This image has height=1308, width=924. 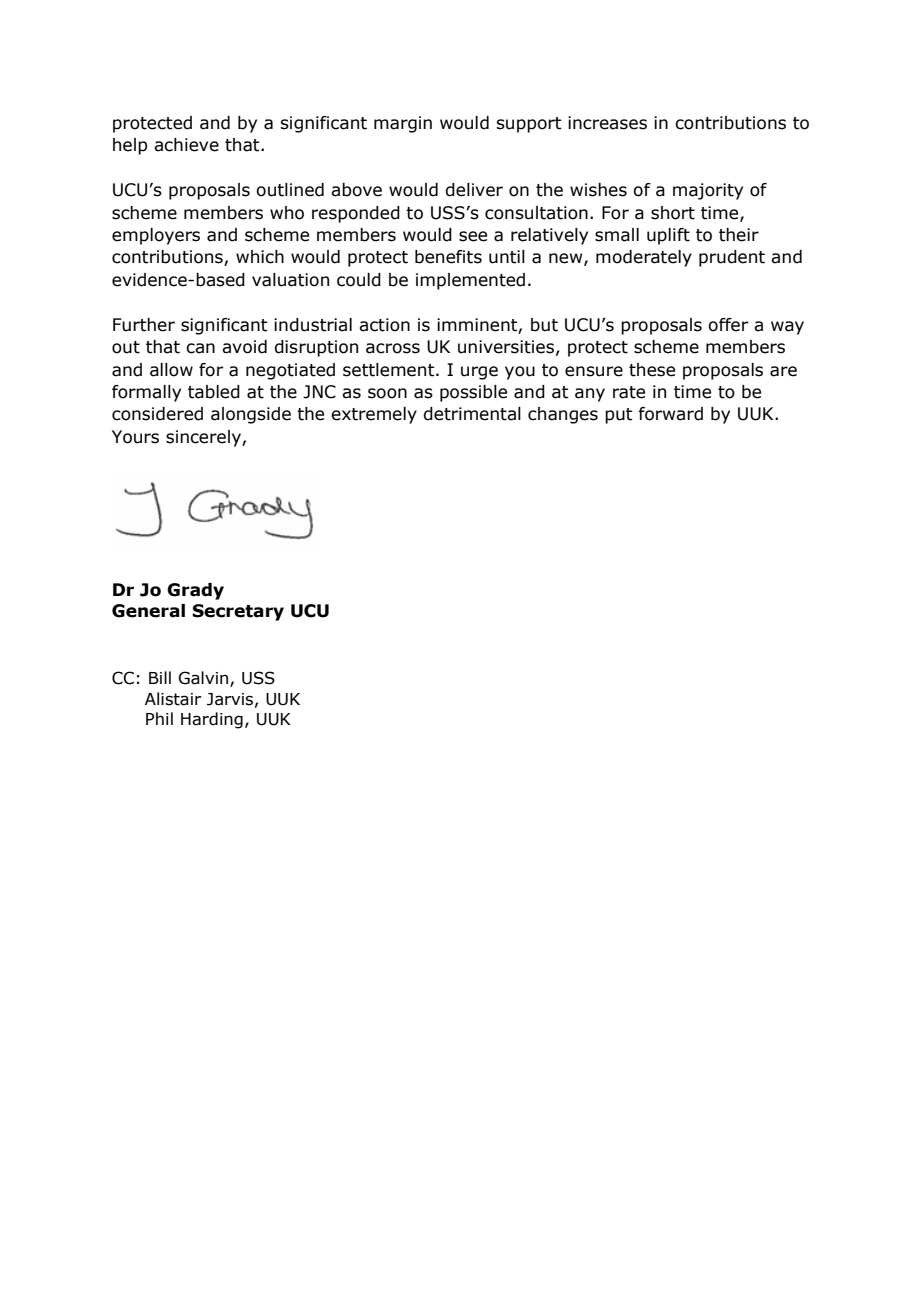 I want to click on detrimental, so click(x=472, y=414).
